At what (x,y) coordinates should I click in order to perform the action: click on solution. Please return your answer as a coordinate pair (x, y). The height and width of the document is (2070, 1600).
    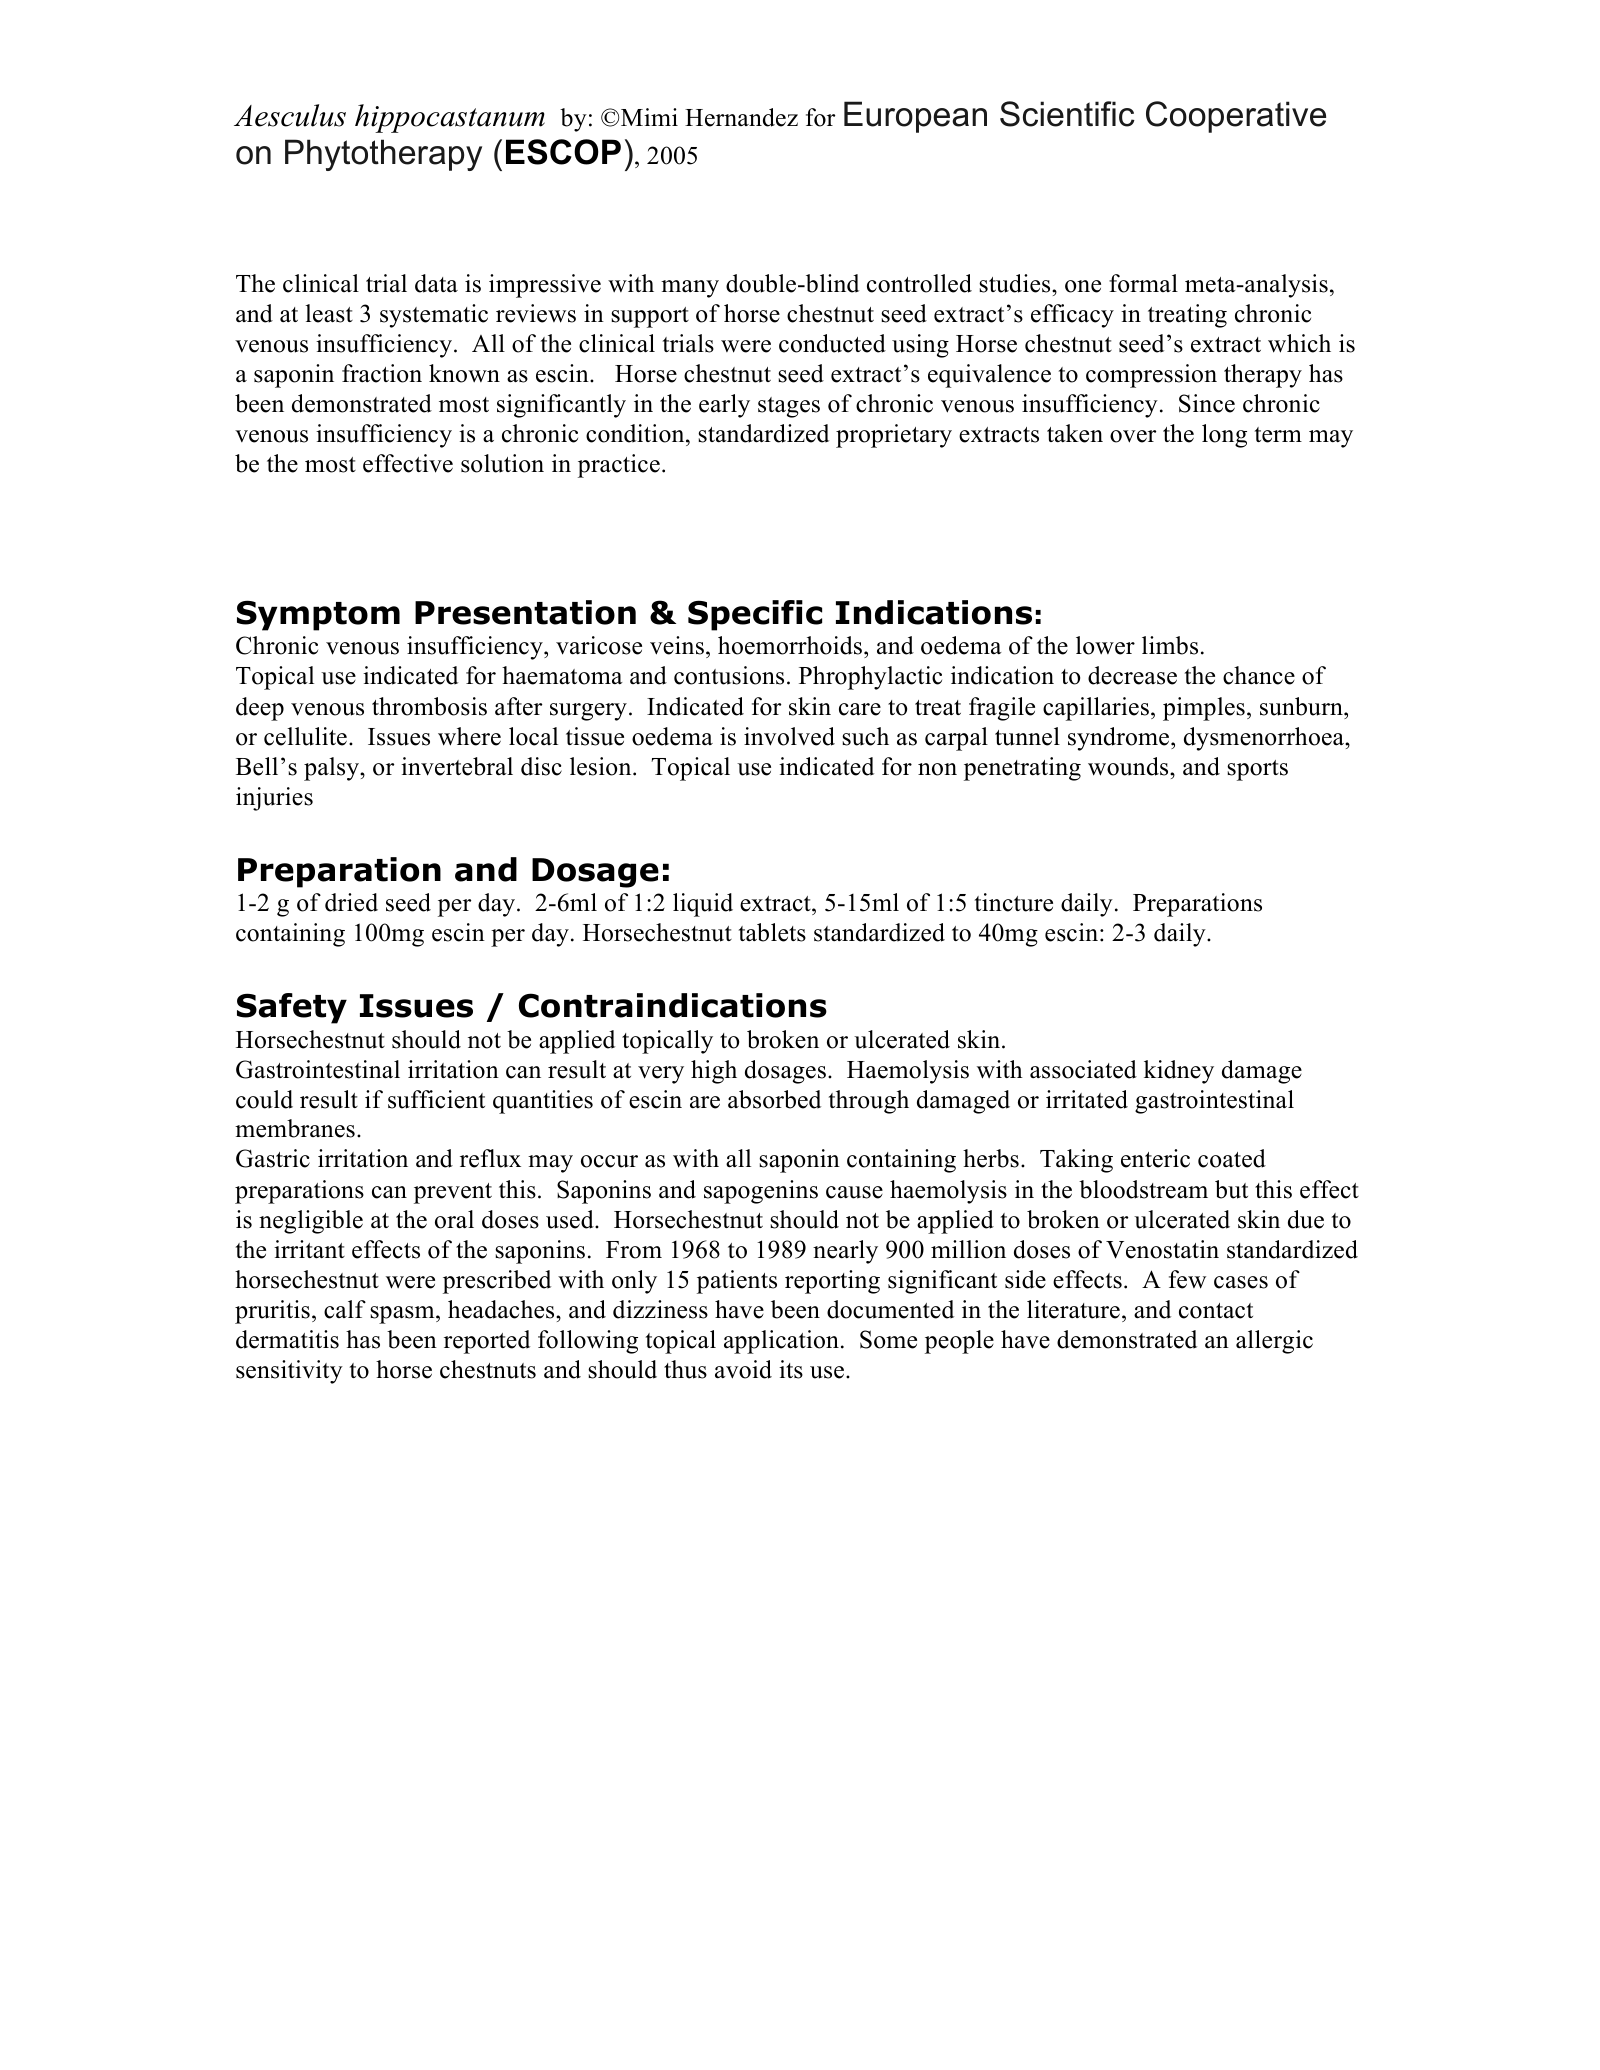
    Looking at the image, I should click on (502, 463).
